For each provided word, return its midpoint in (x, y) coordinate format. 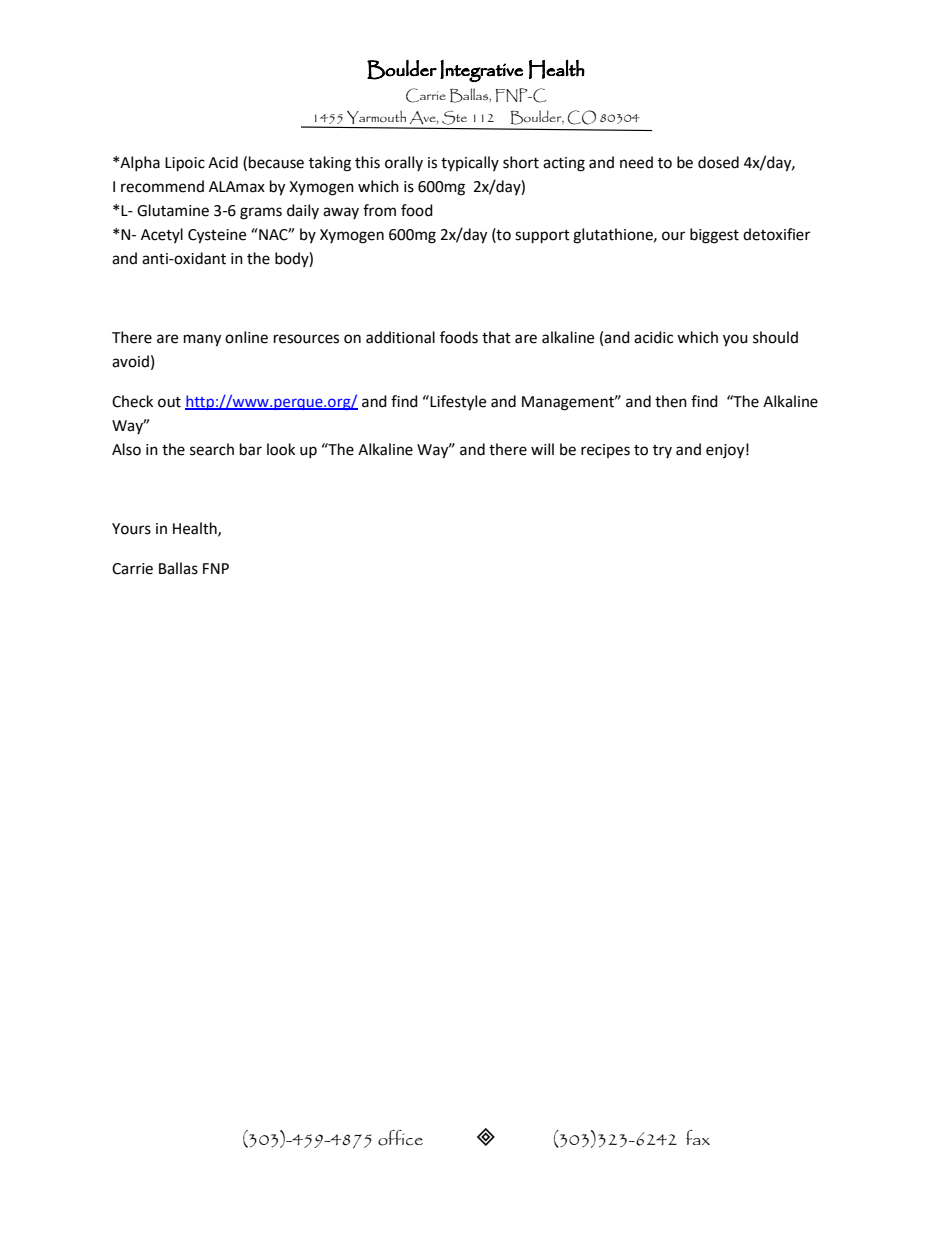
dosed (718, 162)
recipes (605, 451)
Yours (131, 529)
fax (698, 1137)
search (212, 449)
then (671, 401)
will (542, 449)
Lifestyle (458, 403)
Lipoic (185, 164)
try (662, 451)
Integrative (481, 71)
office (400, 1138)
